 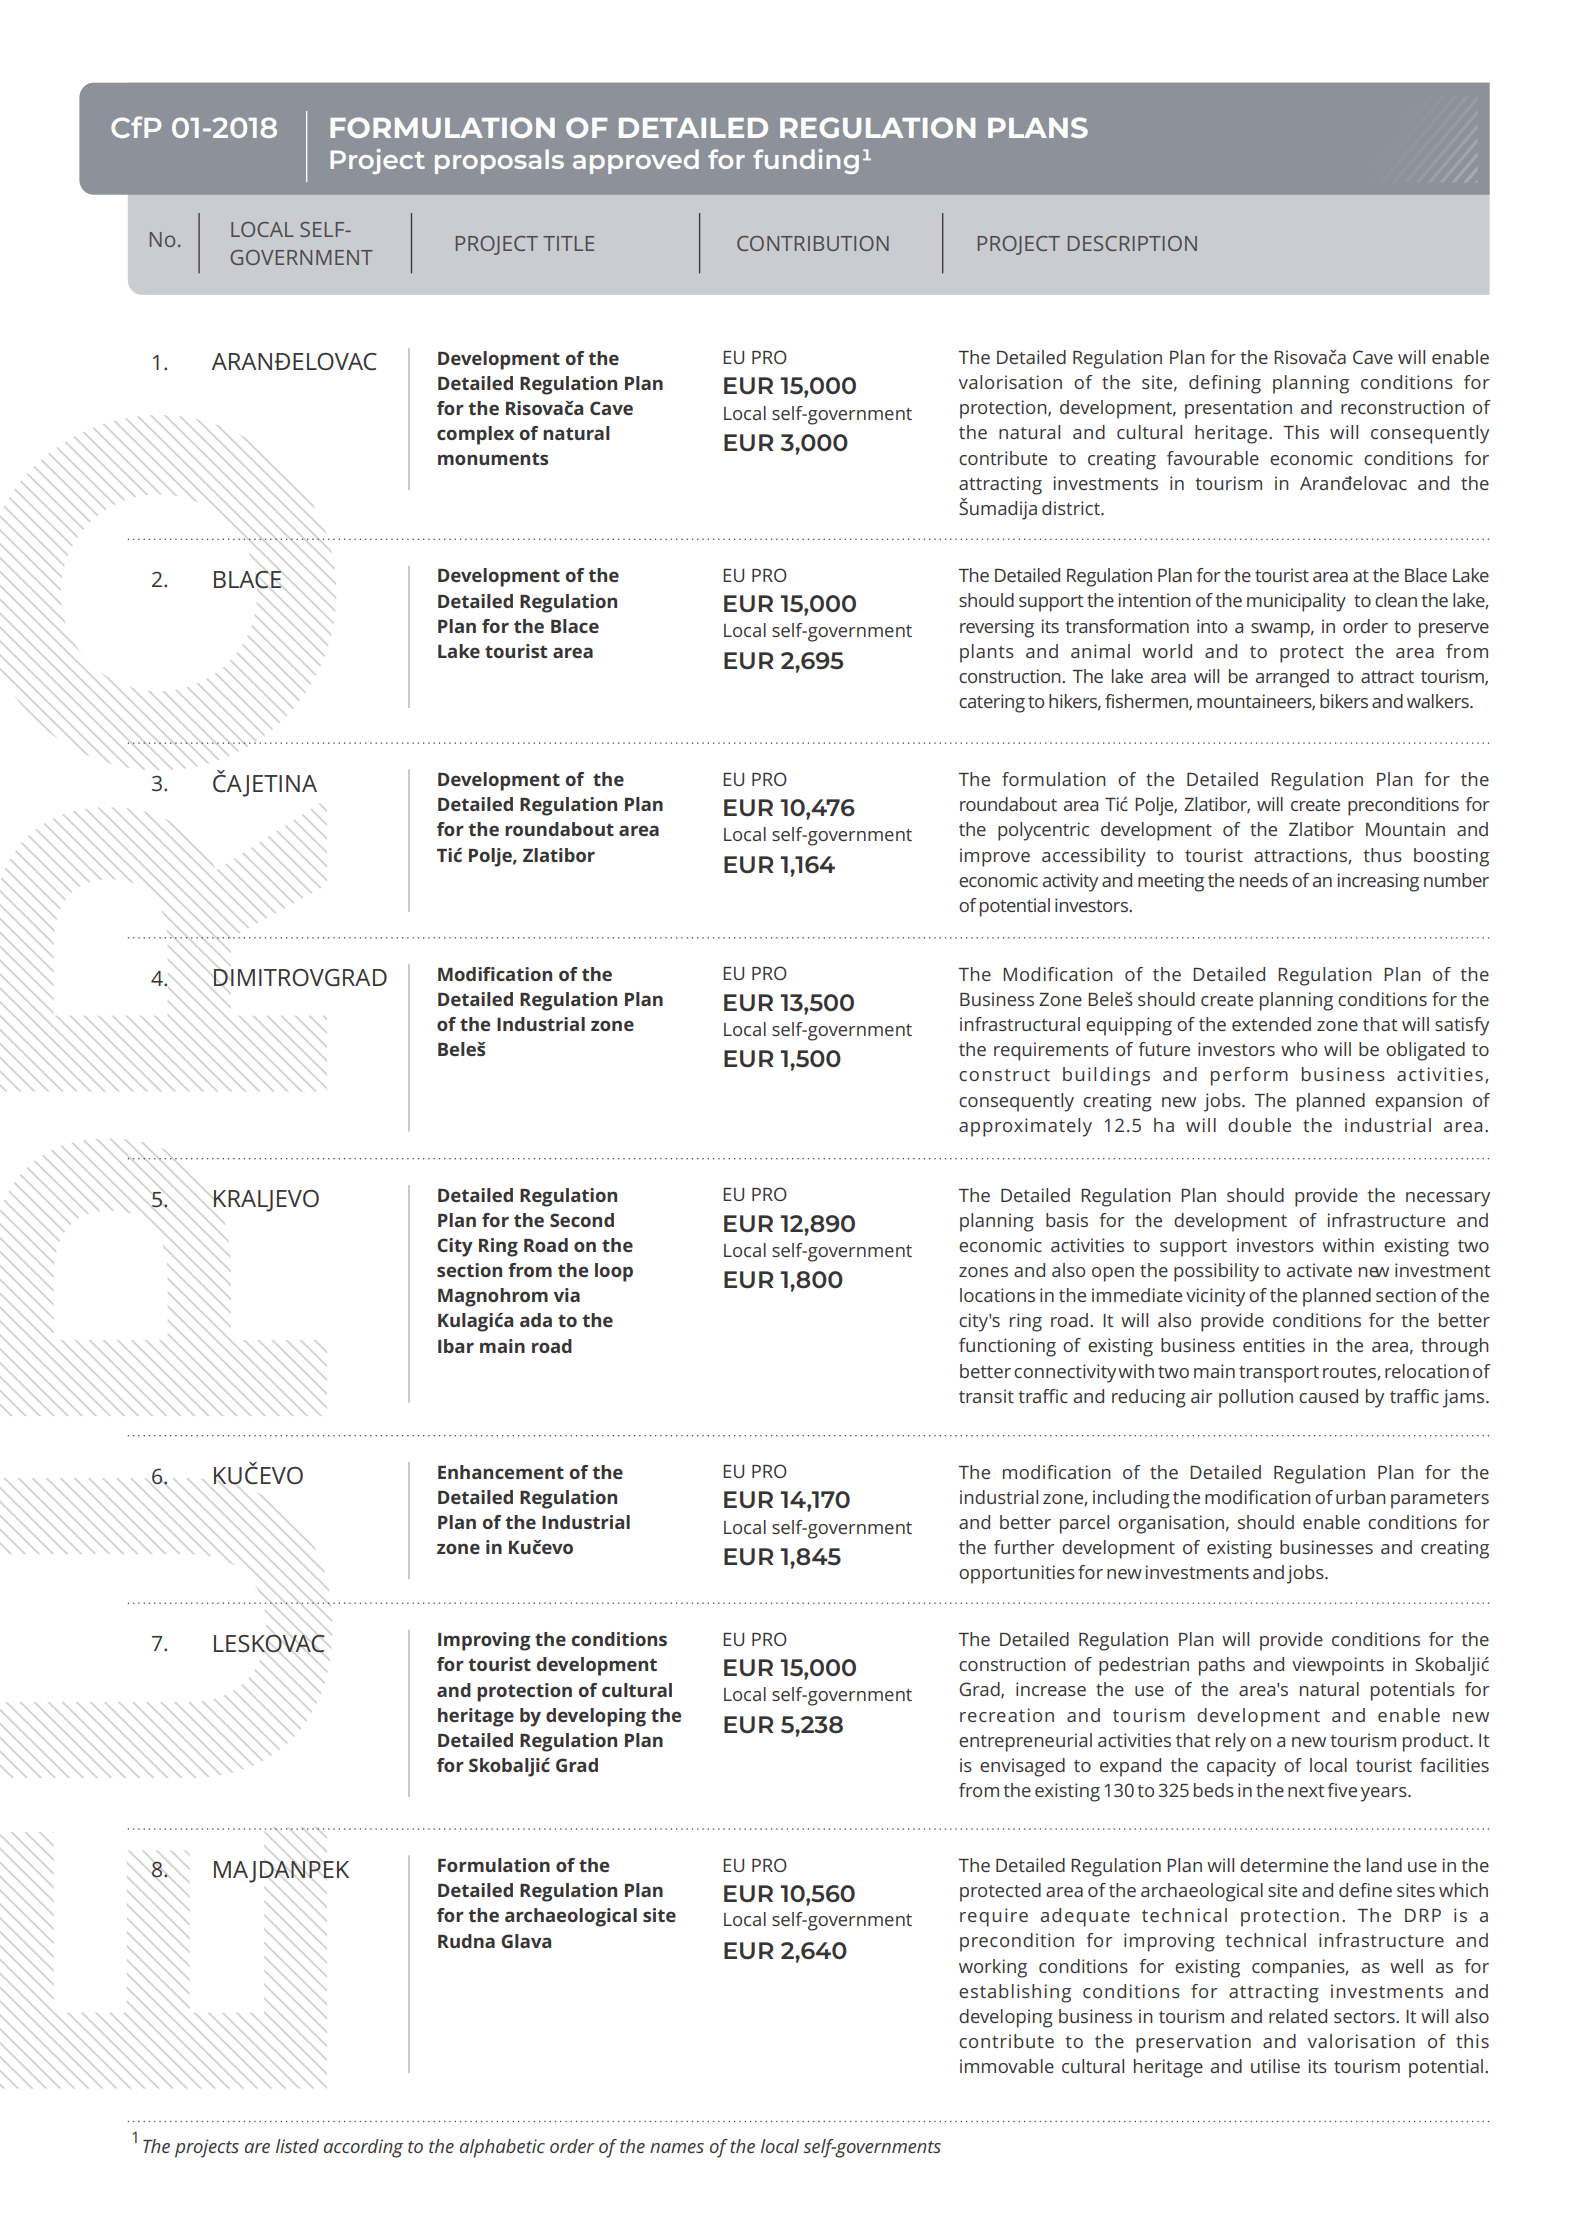 I want to click on double, so click(x=1259, y=1125).
